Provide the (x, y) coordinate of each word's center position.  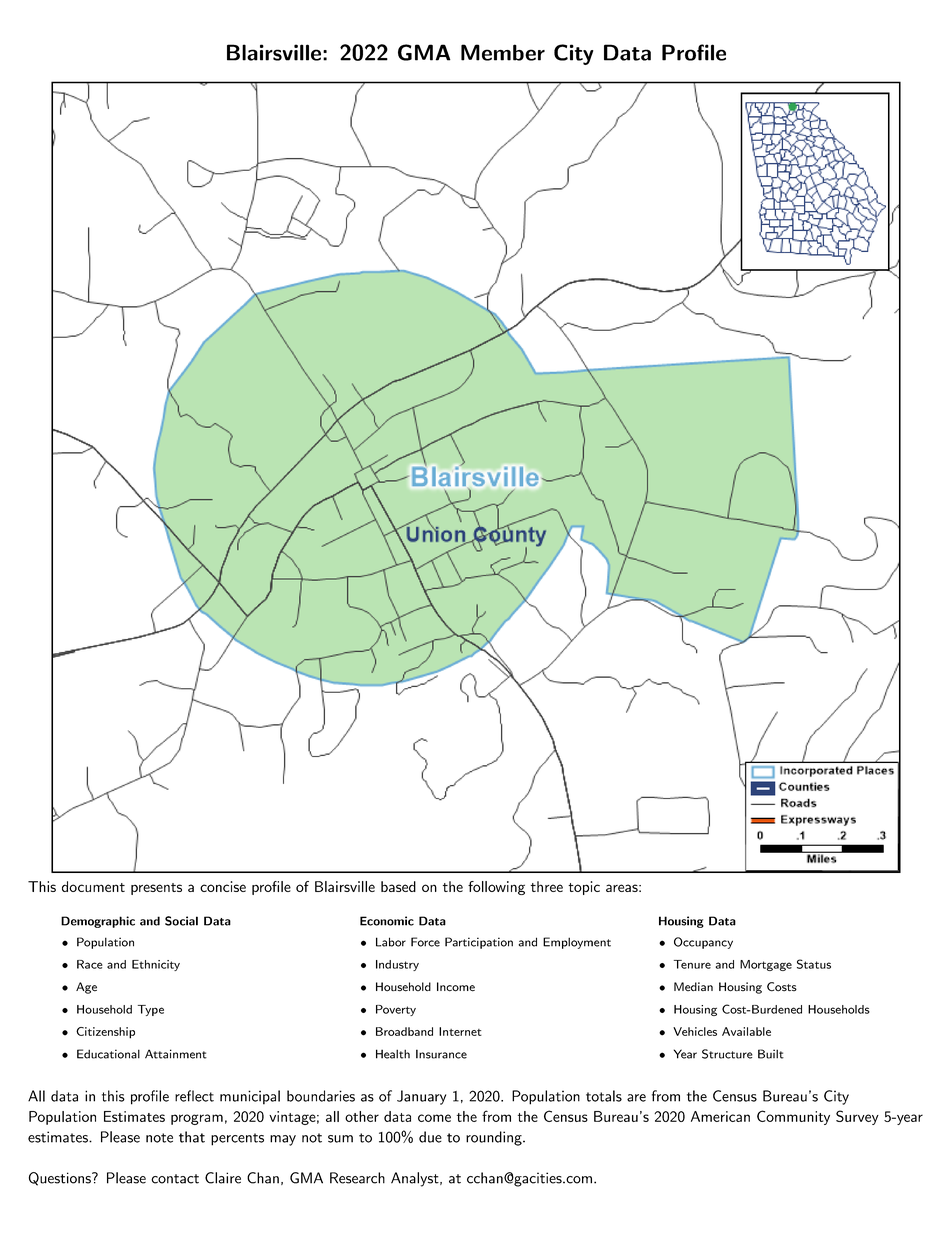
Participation (479, 943)
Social (181, 921)
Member (503, 52)
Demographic (98, 922)
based (398, 886)
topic (584, 888)
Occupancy (703, 943)
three (547, 886)
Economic (387, 921)
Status (814, 964)
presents (156, 889)
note (159, 1138)
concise (223, 886)
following (496, 888)
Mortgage (766, 965)
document (93, 886)
